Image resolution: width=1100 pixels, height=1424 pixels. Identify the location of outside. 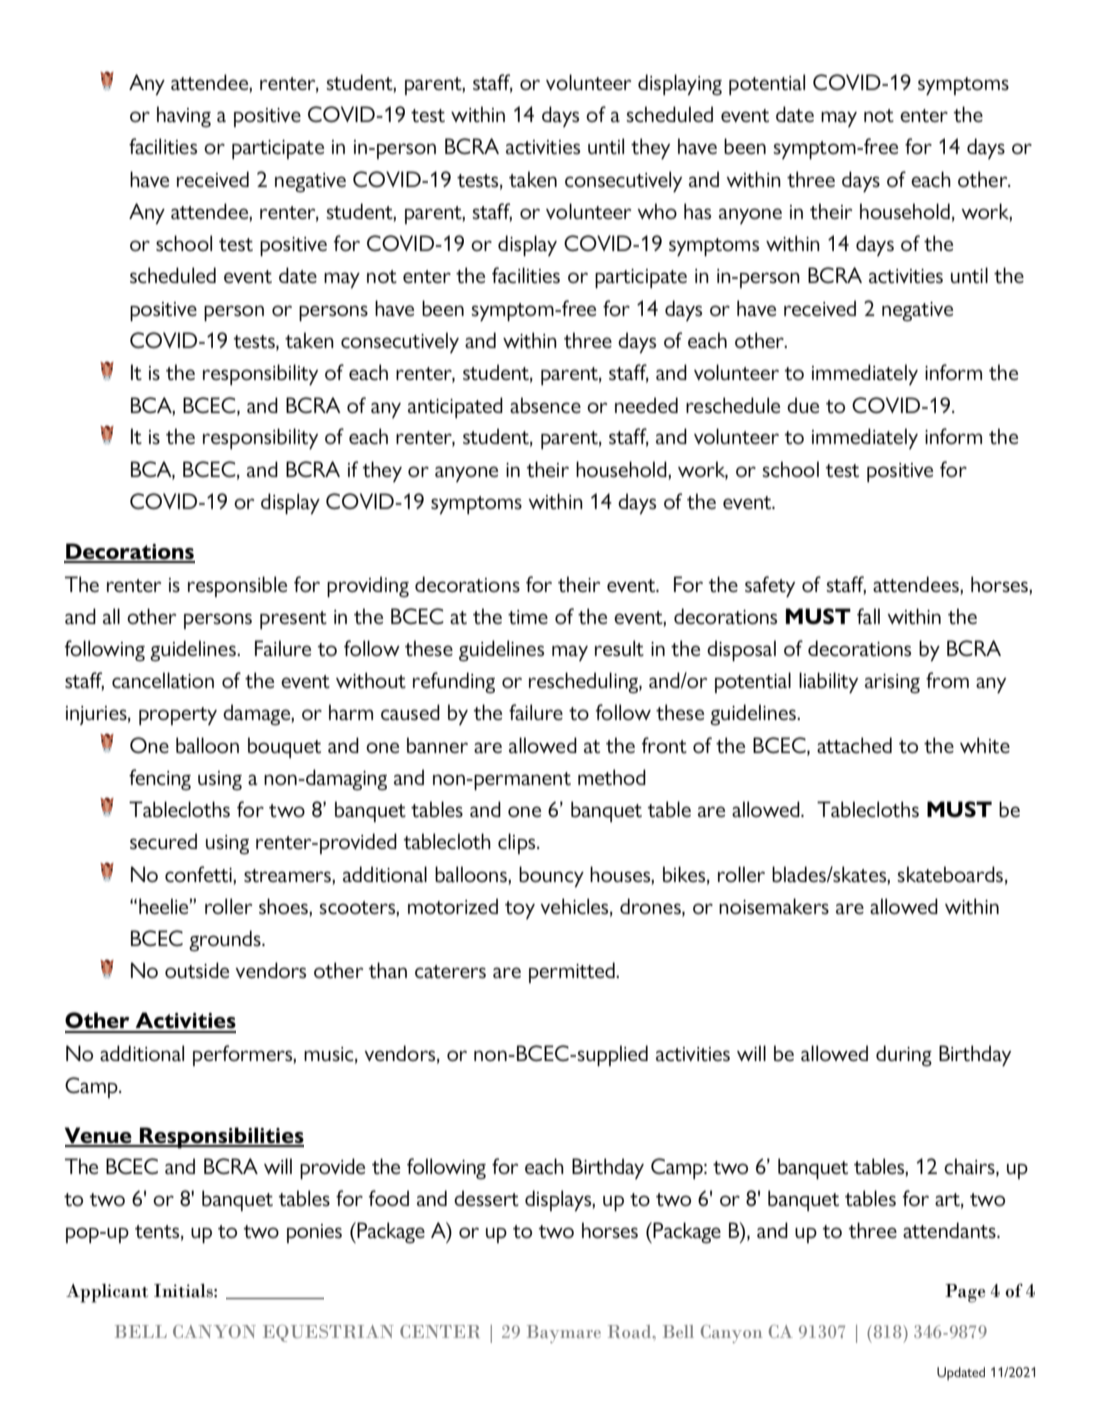
(197, 970).
